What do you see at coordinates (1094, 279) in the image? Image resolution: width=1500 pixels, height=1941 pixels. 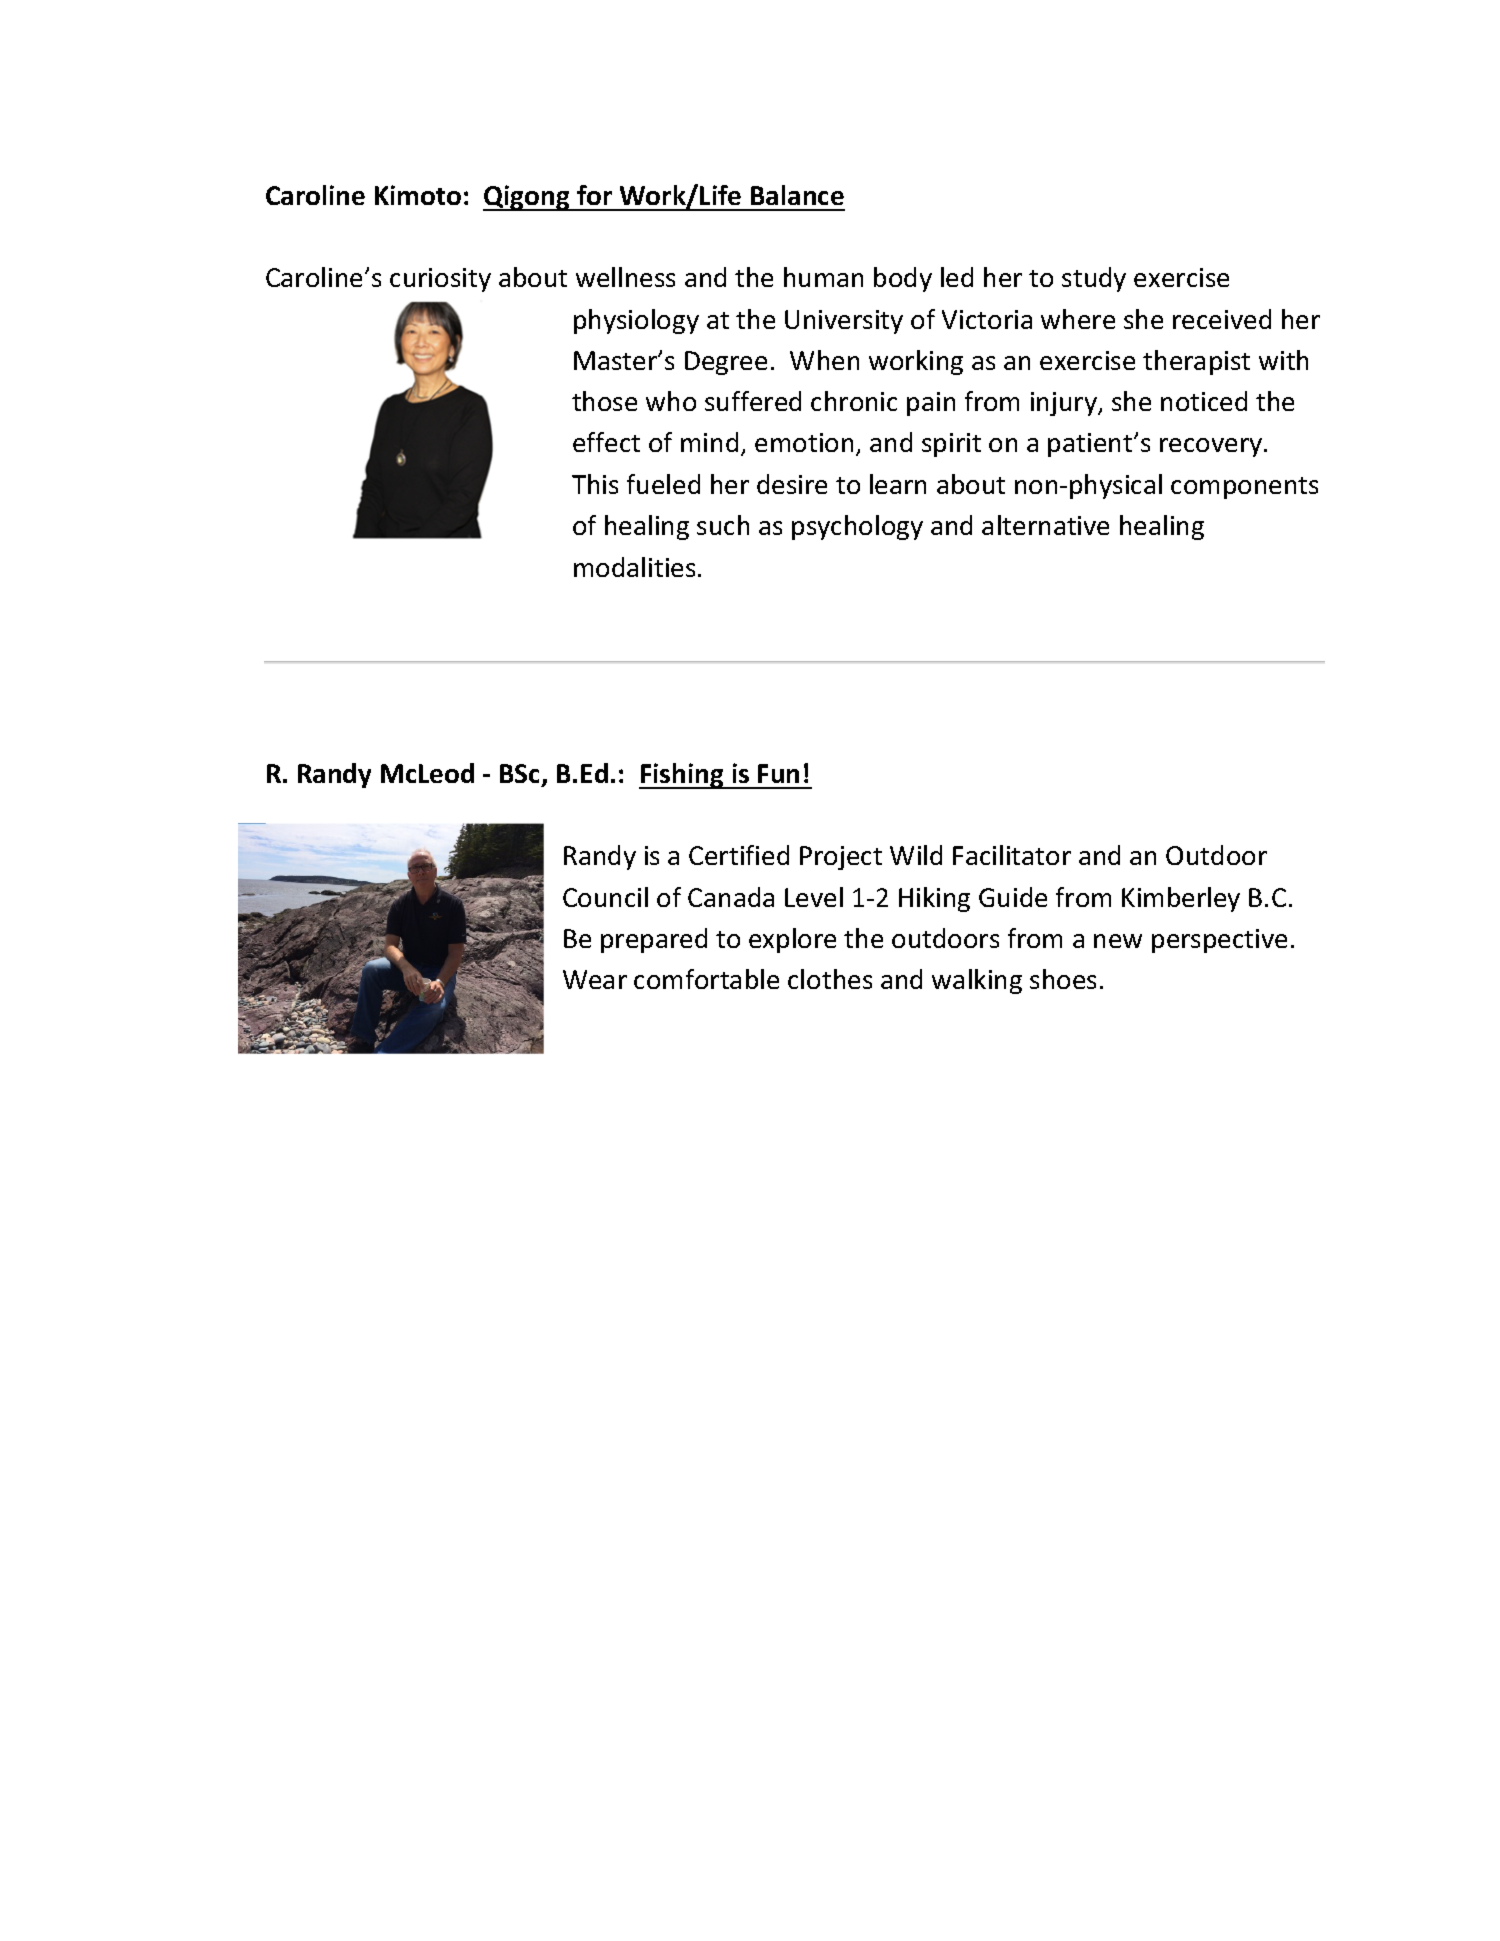 I see `study` at bounding box center [1094, 279].
